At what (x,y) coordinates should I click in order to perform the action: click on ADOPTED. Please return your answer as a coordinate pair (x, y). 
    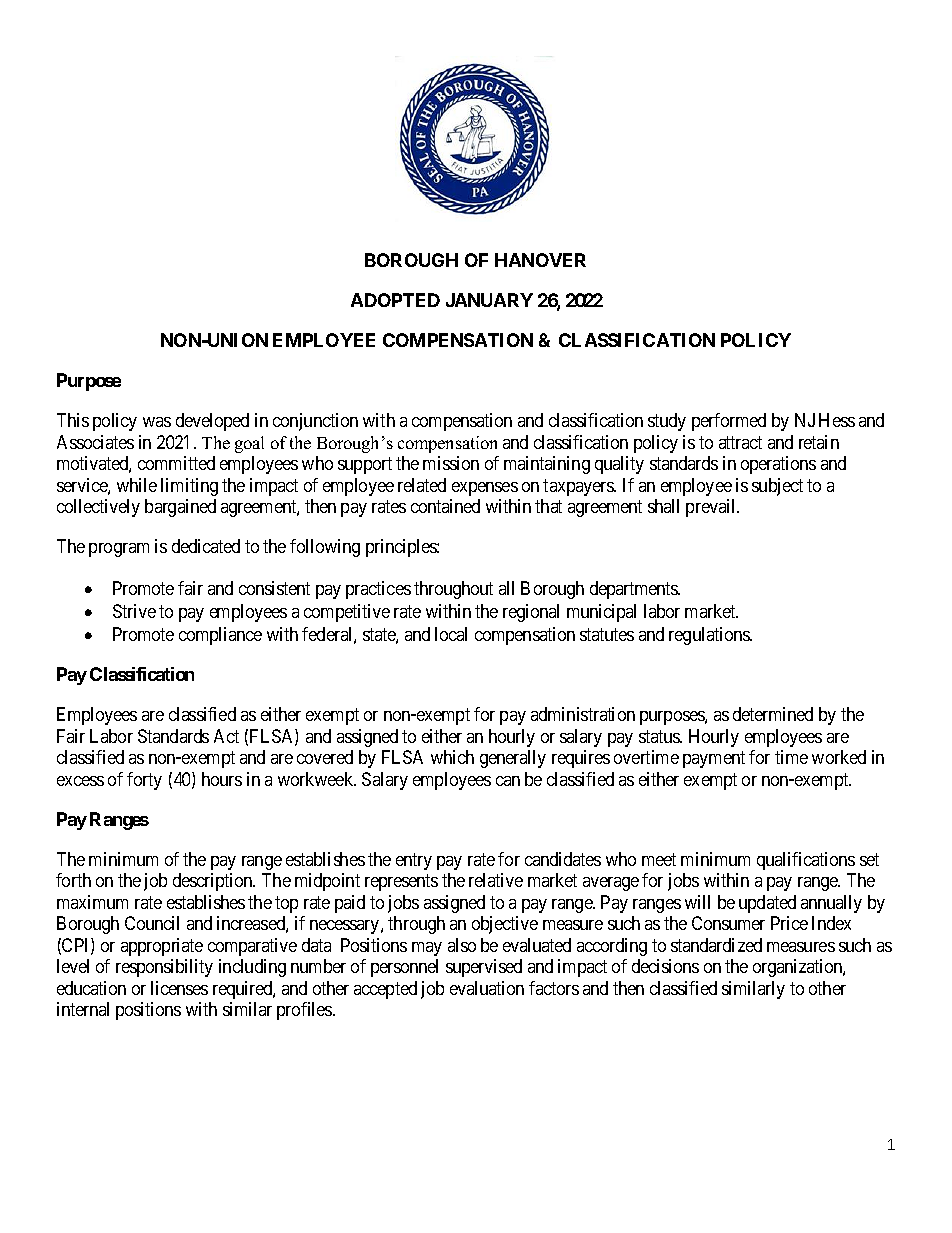
    Looking at the image, I should click on (395, 300).
